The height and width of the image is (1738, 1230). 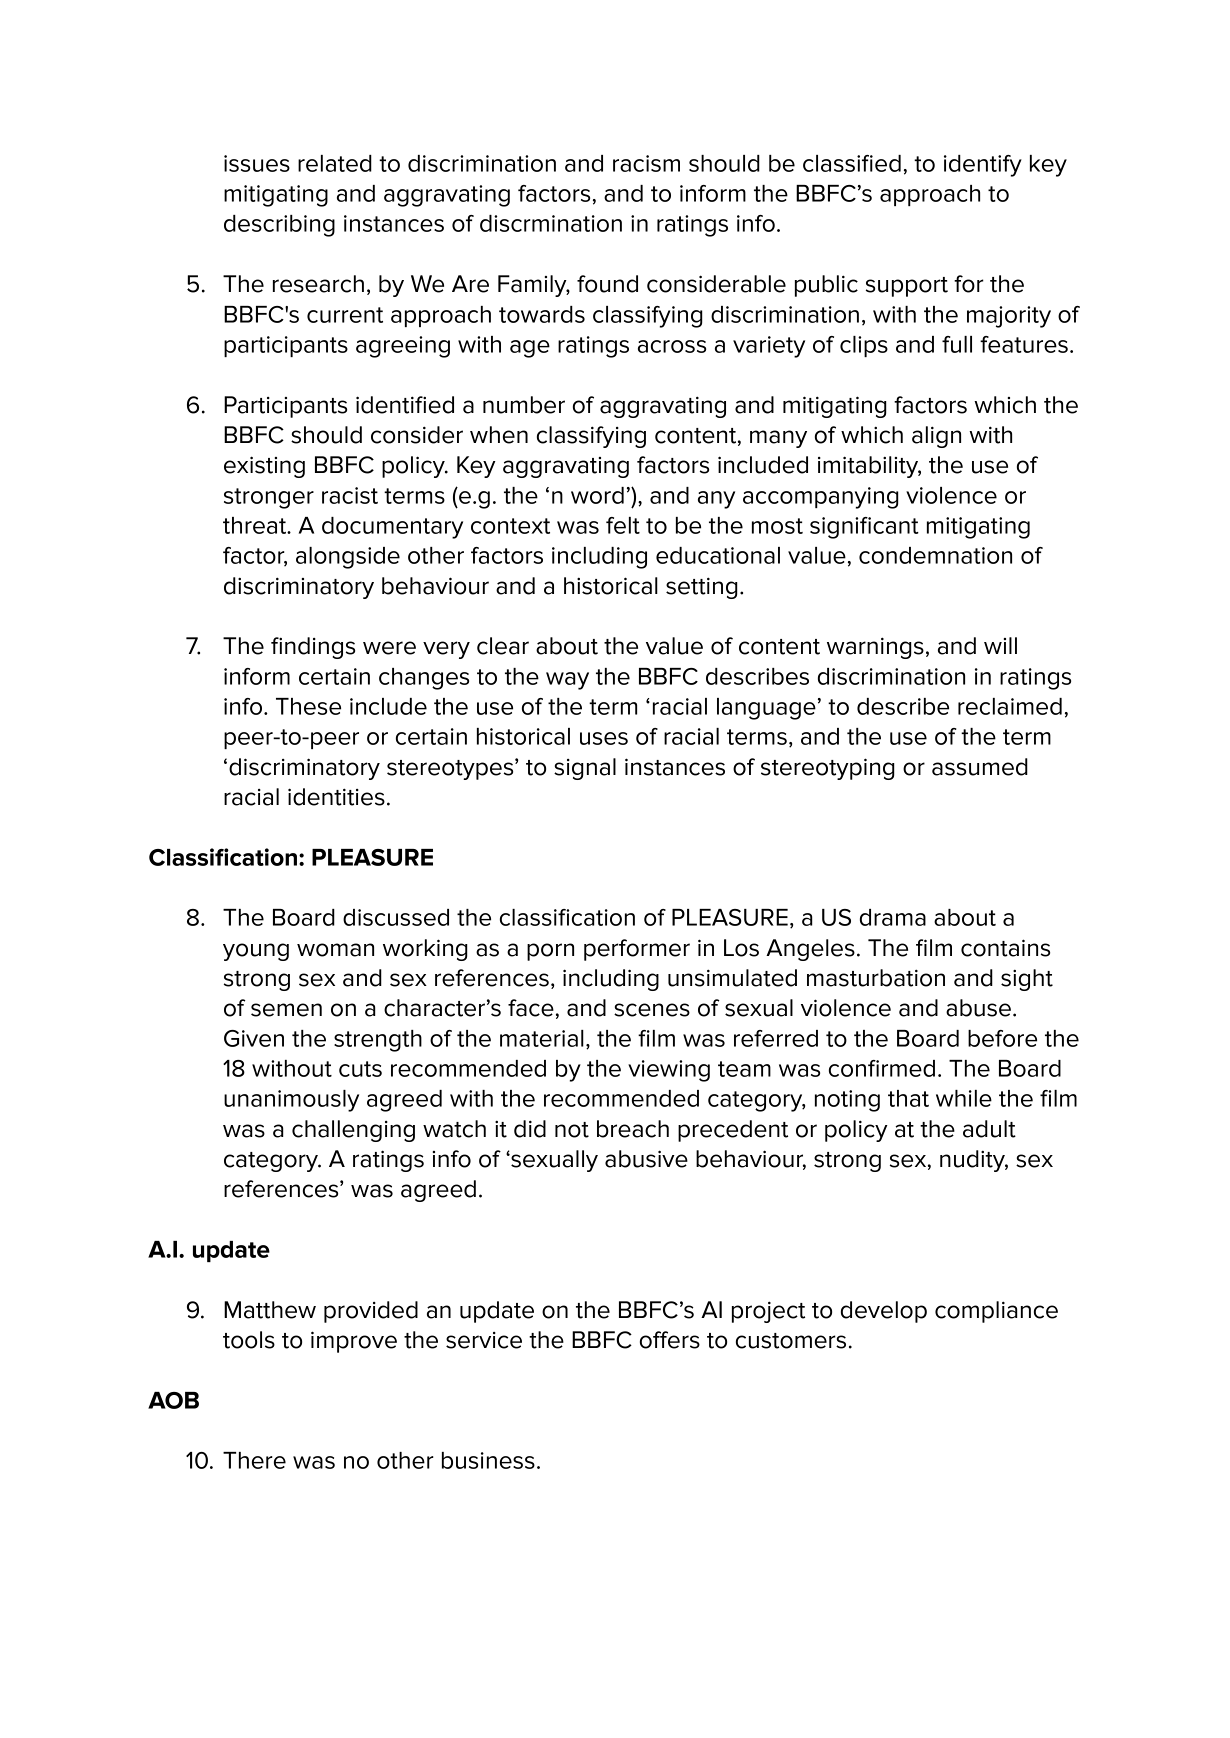 I want to click on There, so click(x=254, y=1460).
